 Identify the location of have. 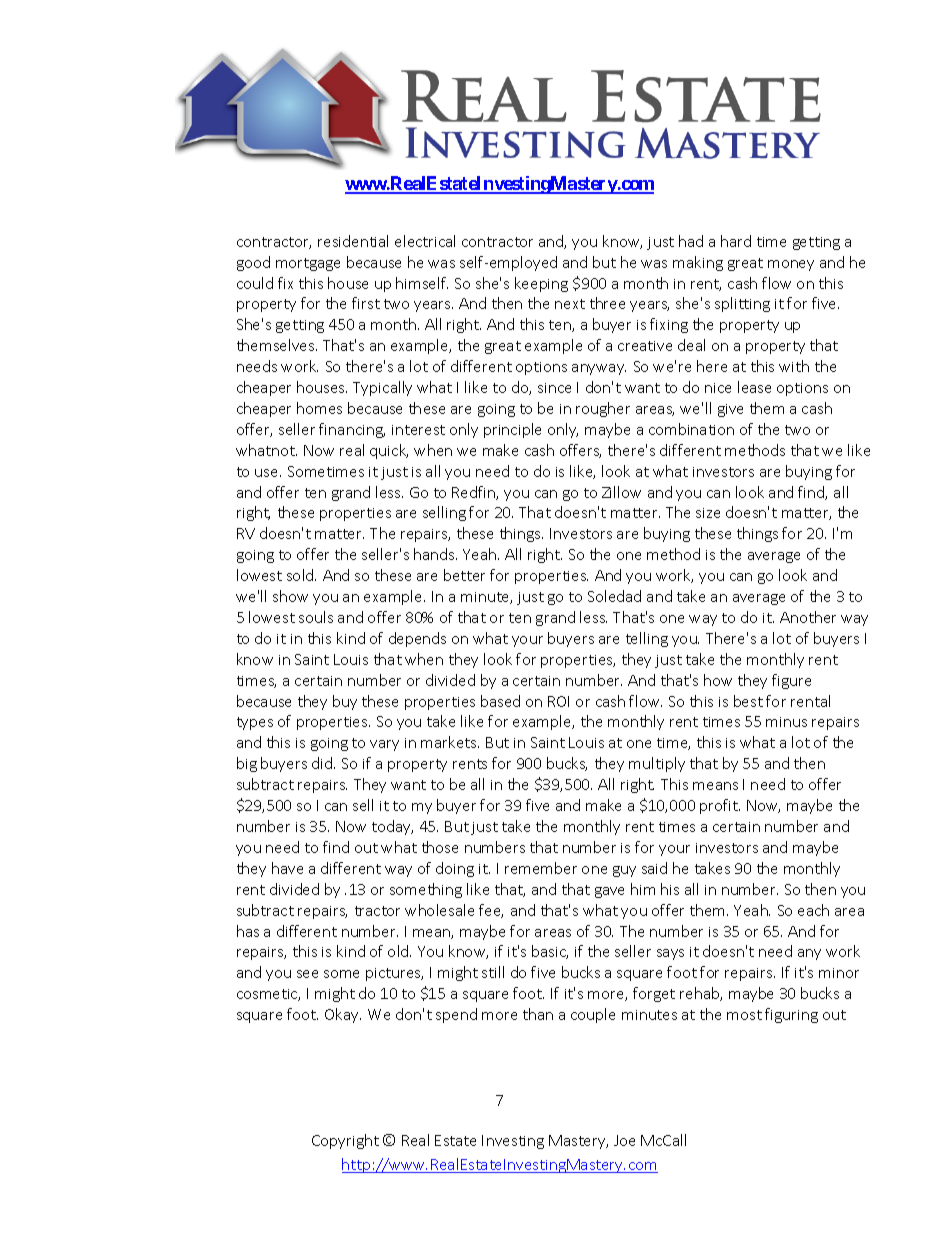
(287, 868).
